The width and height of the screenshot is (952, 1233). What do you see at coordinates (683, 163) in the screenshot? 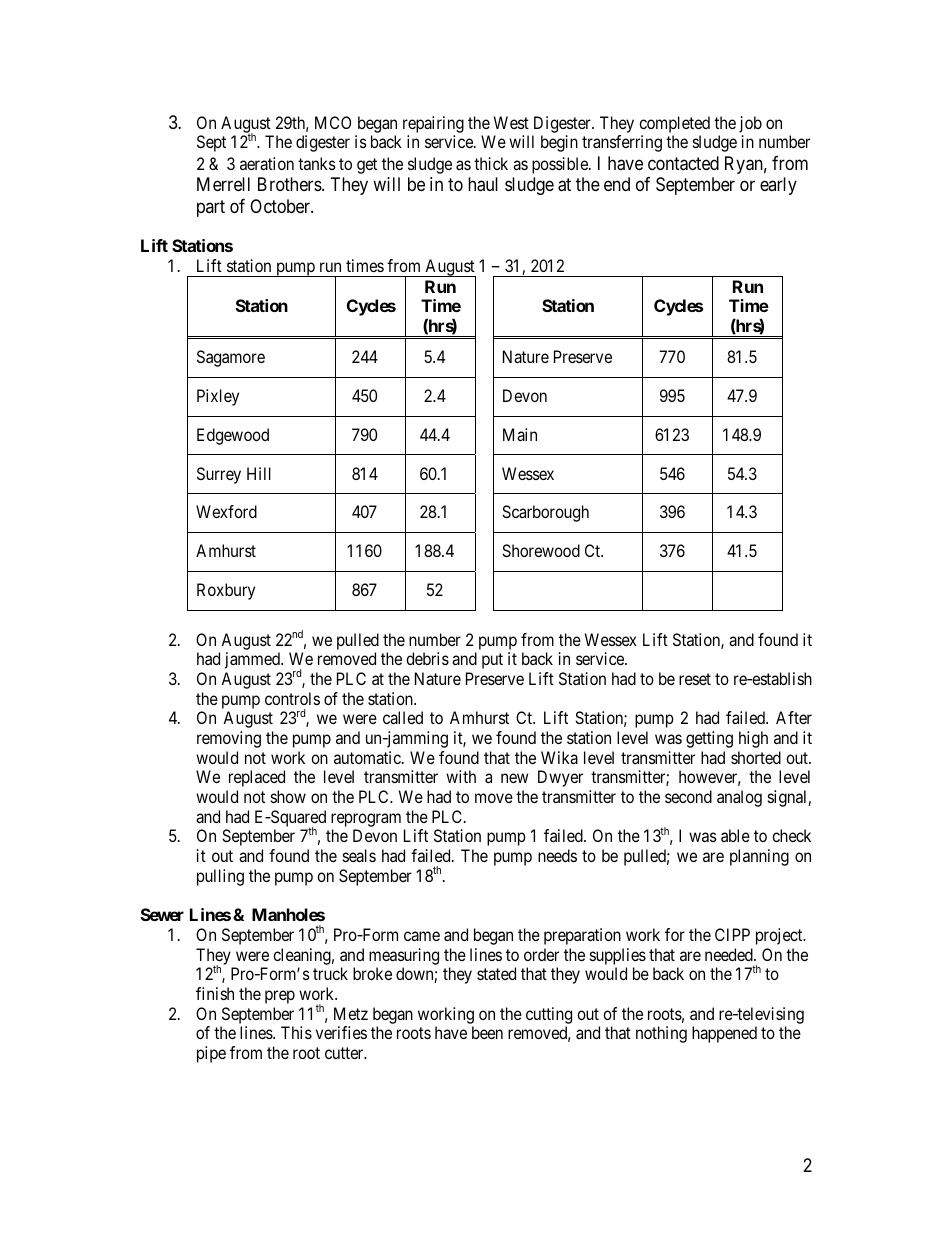
I see `contacted` at bounding box center [683, 163].
